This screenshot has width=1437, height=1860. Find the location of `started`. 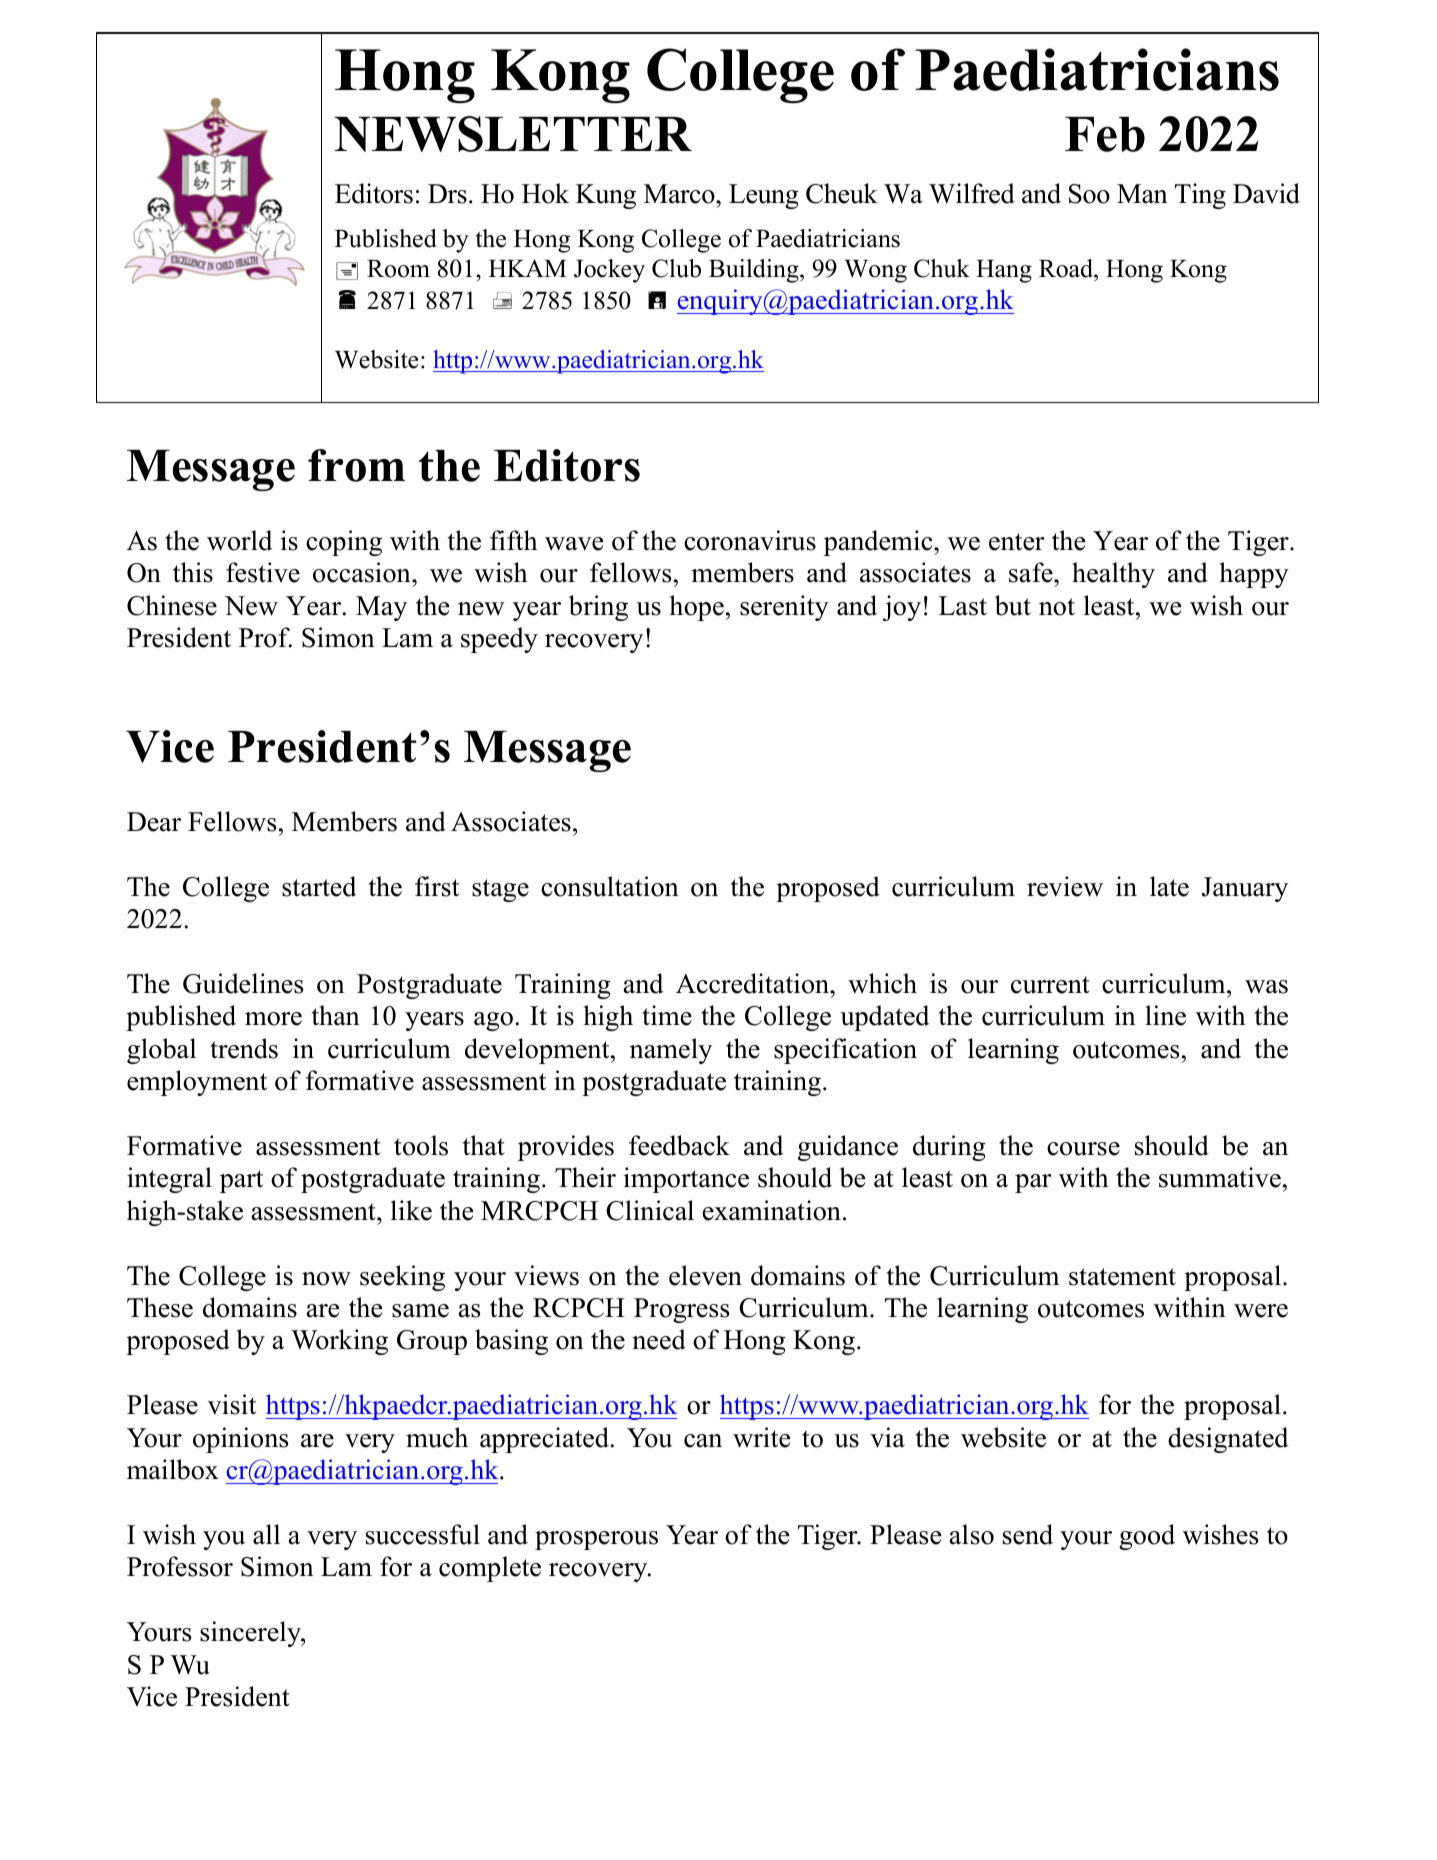

started is located at coordinates (319, 886).
